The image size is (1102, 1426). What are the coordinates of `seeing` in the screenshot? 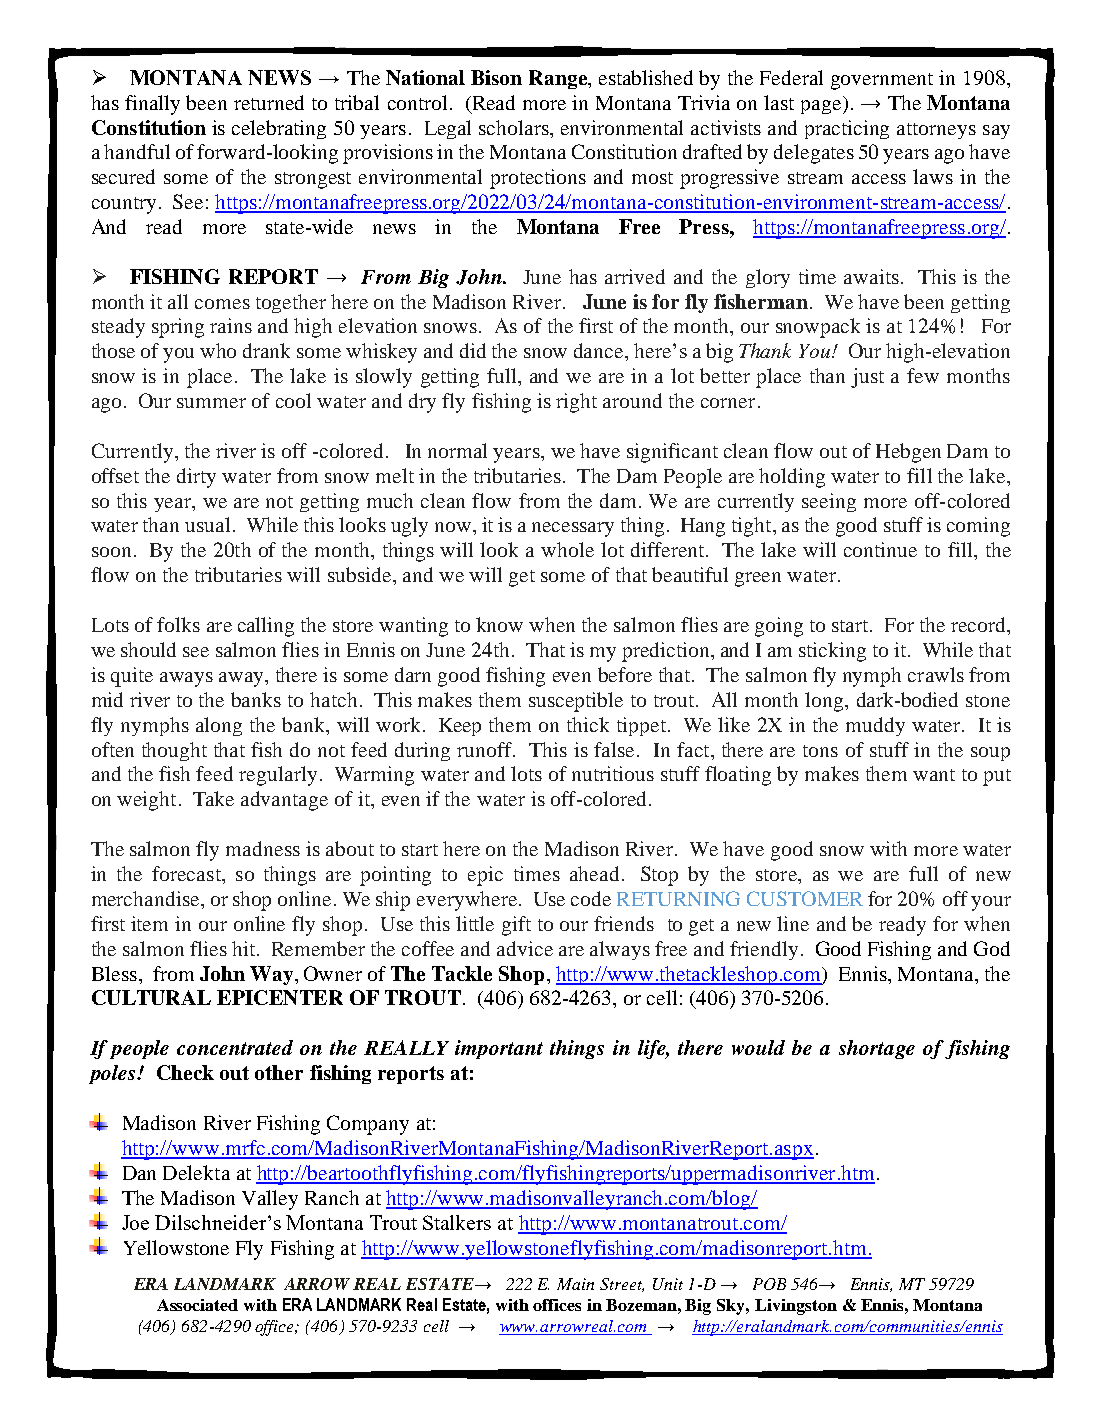 It's located at (829, 502).
